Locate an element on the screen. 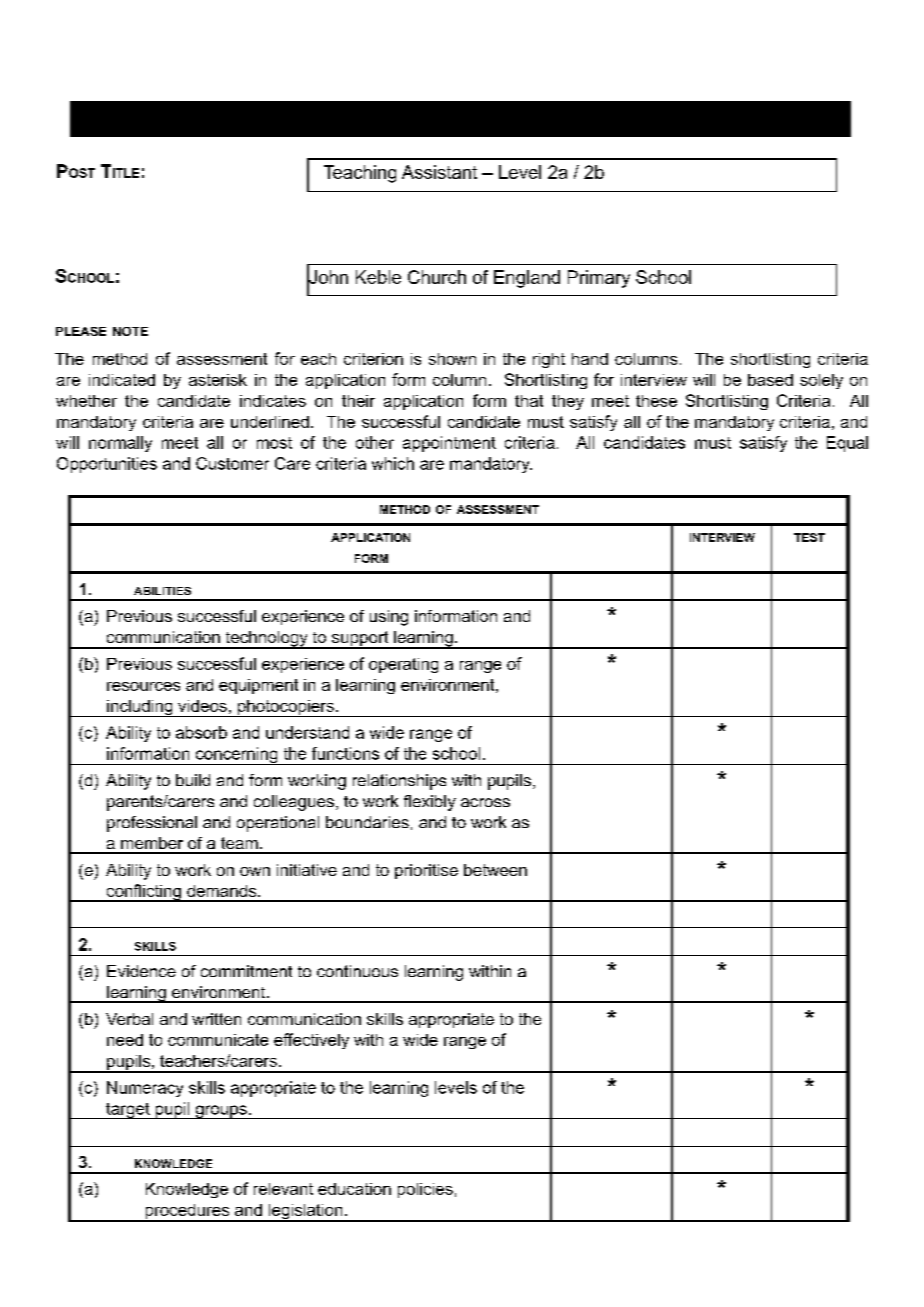 The width and height of the screenshot is (924, 1307). operating is located at coordinates (403, 665).
